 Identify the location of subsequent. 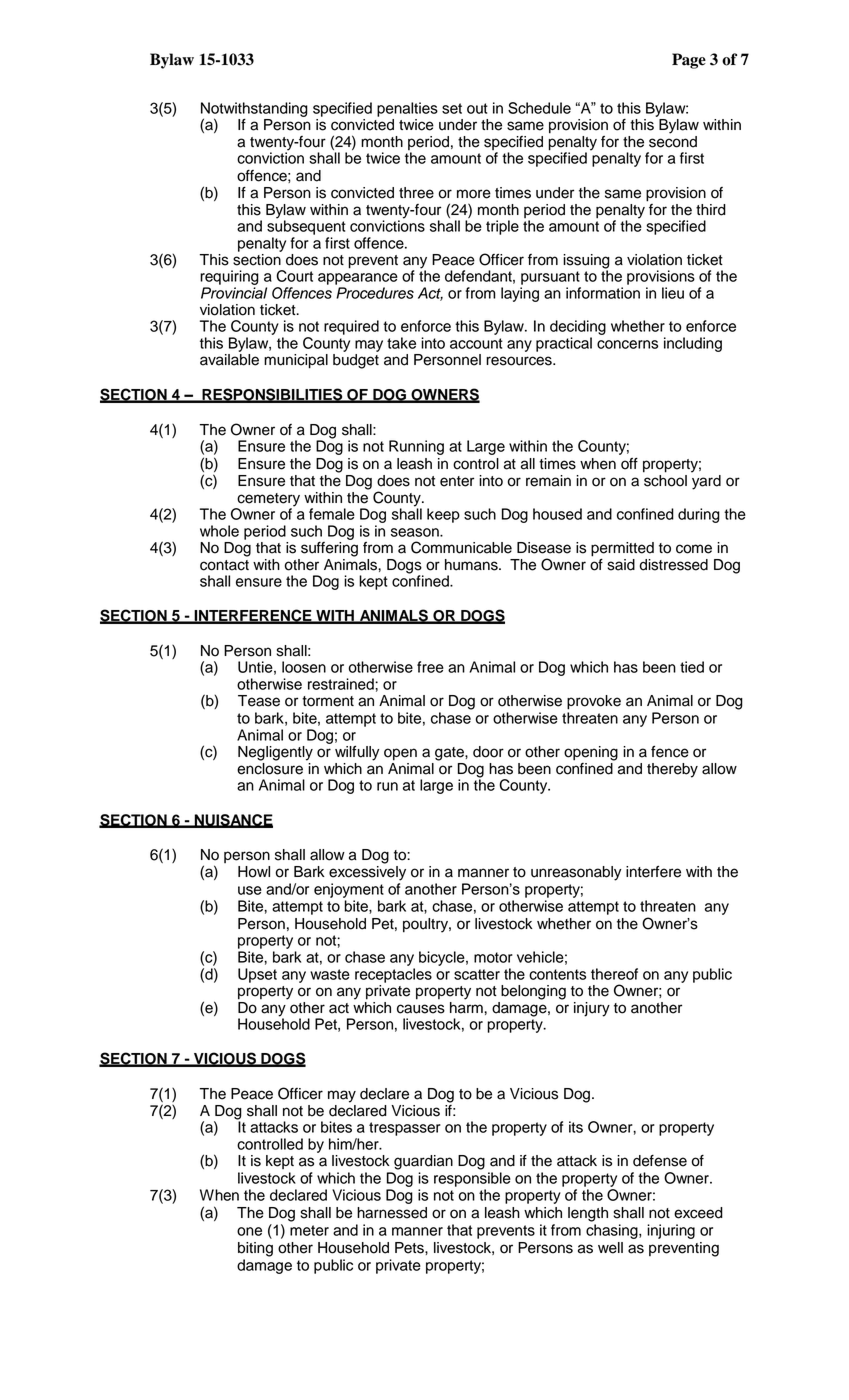
(306, 226).
